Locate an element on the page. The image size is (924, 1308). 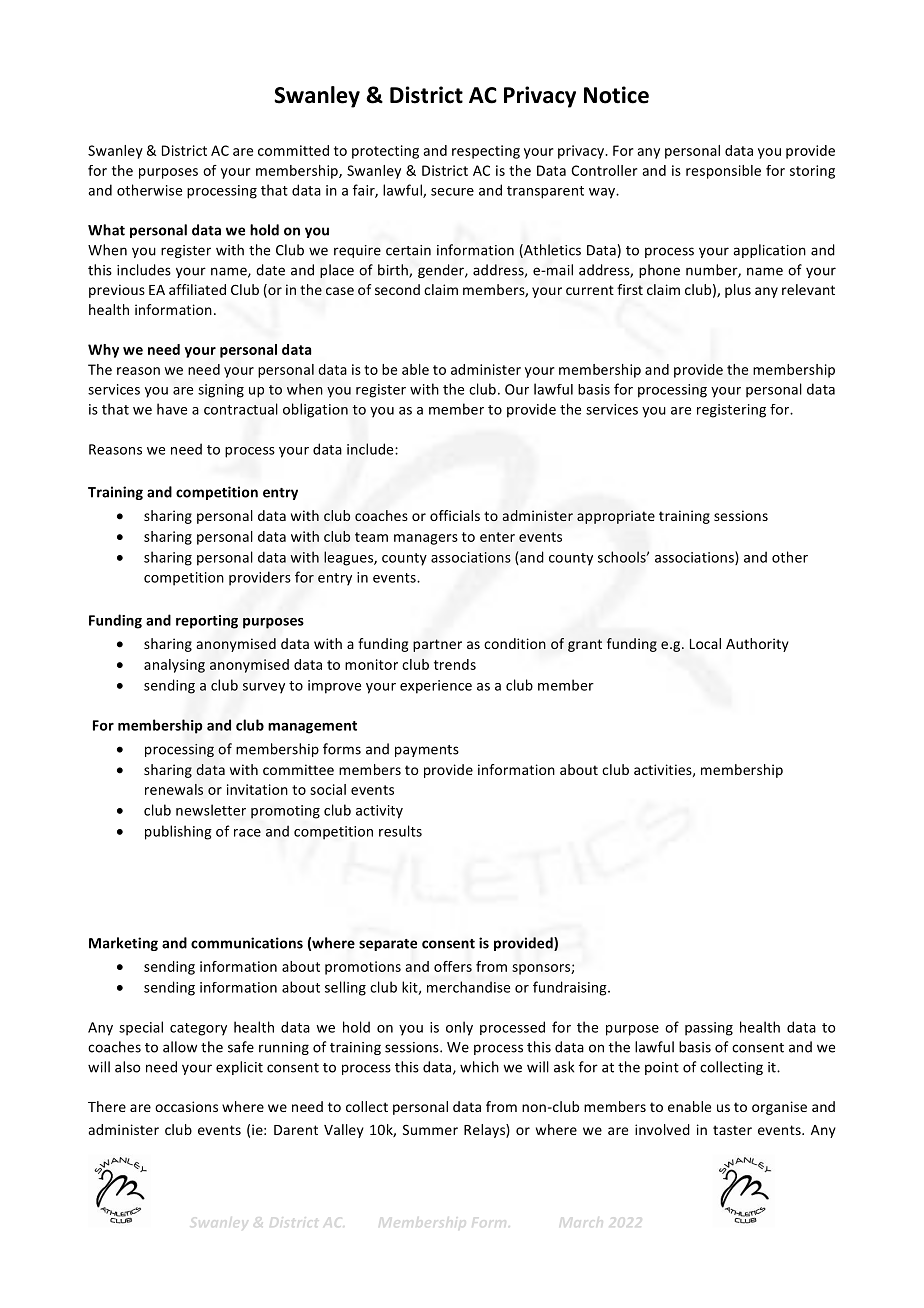
reporting is located at coordinates (207, 622).
